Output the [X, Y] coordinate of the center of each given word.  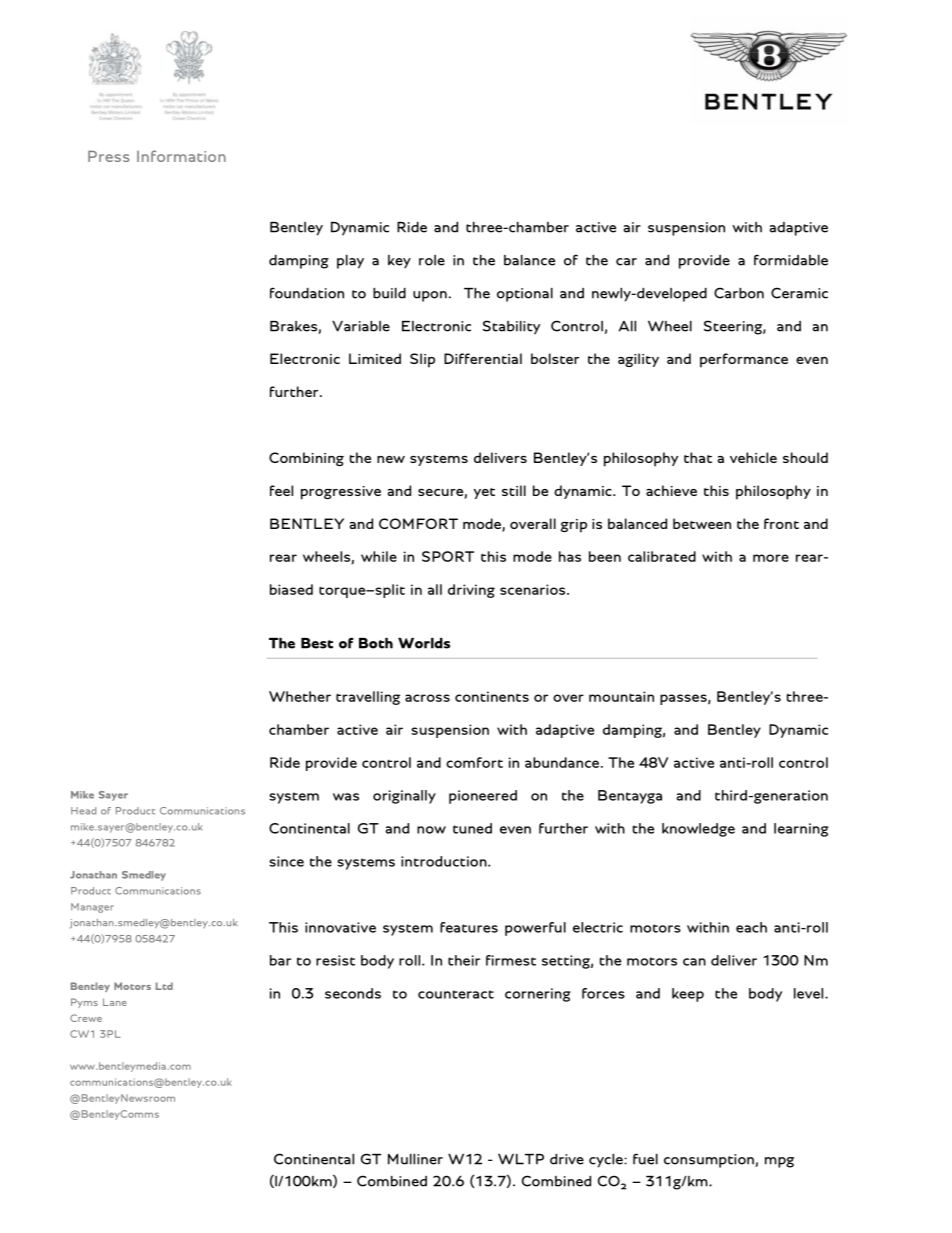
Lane [115, 1002]
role [432, 260]
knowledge [698, 830]
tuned [472, 828]
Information [181, 156]
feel [281, 490]
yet [484, 493]
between [702, 523]
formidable [791, 260]
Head [83, 811]
